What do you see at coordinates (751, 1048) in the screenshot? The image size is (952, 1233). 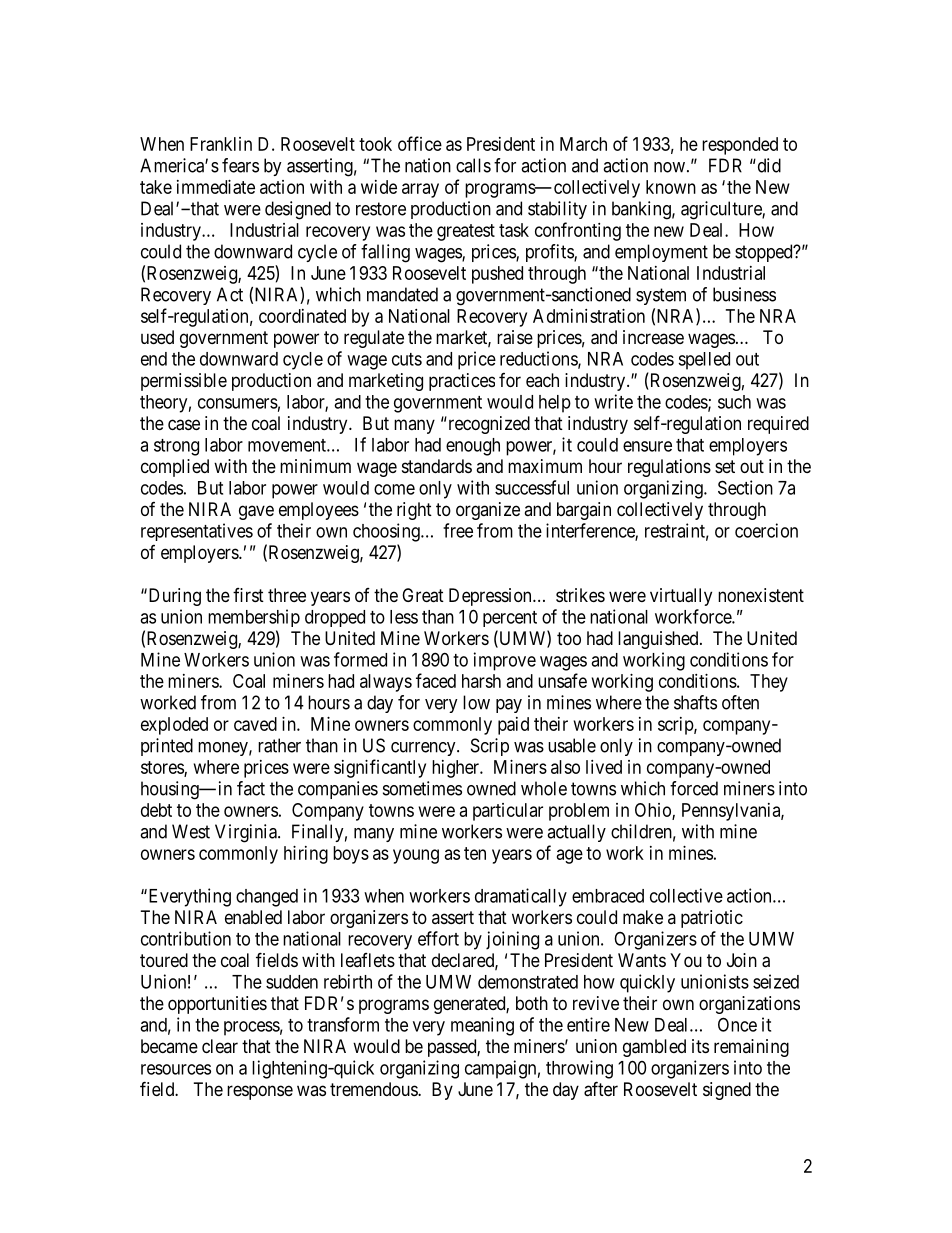 I see `remaining` at bounding box center [751, 1048].
